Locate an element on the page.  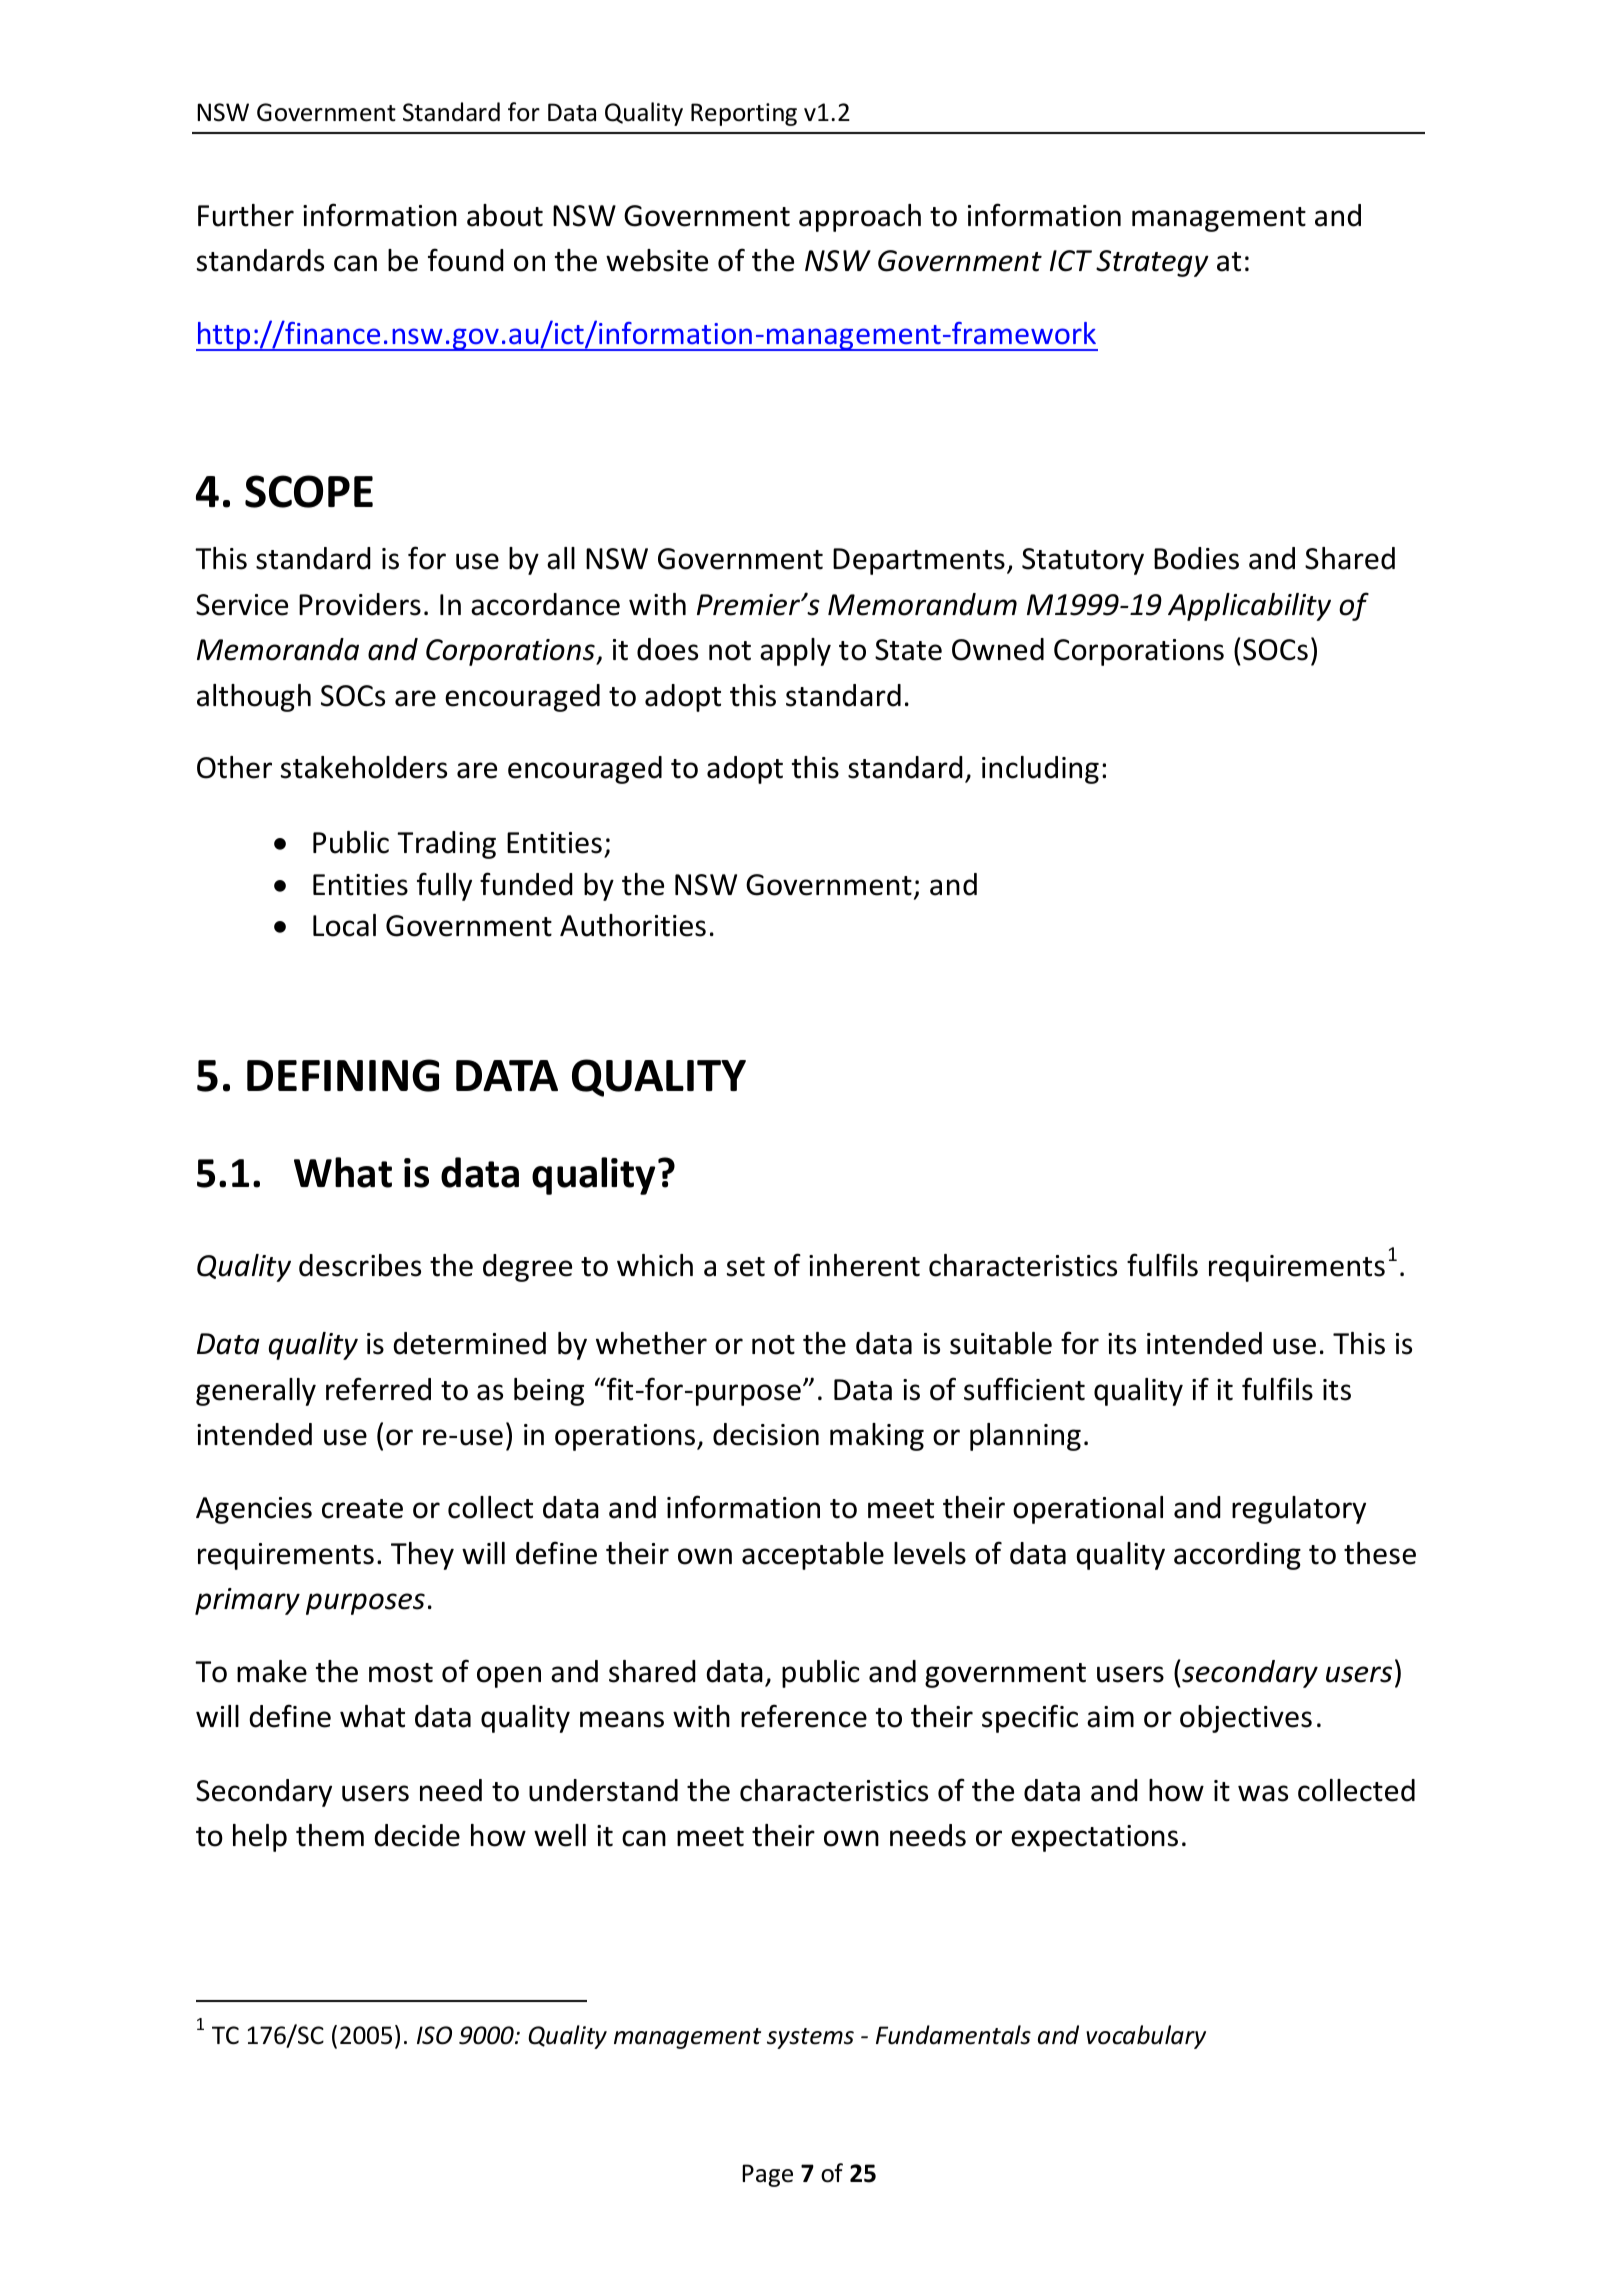
acceptable is located at coordinates (813, 1556).
